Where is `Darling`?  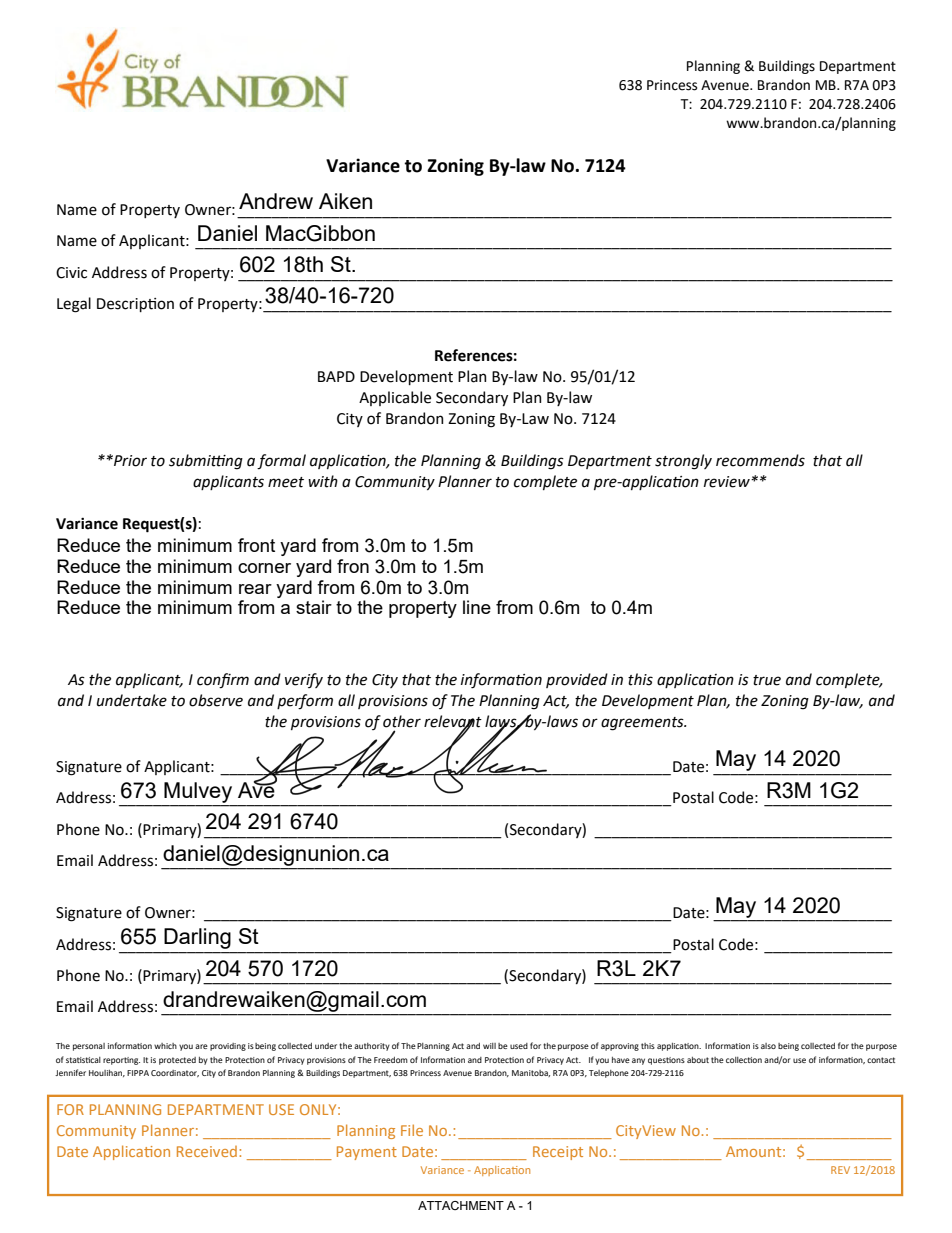 Darling is located at coordinates (197, 938).
